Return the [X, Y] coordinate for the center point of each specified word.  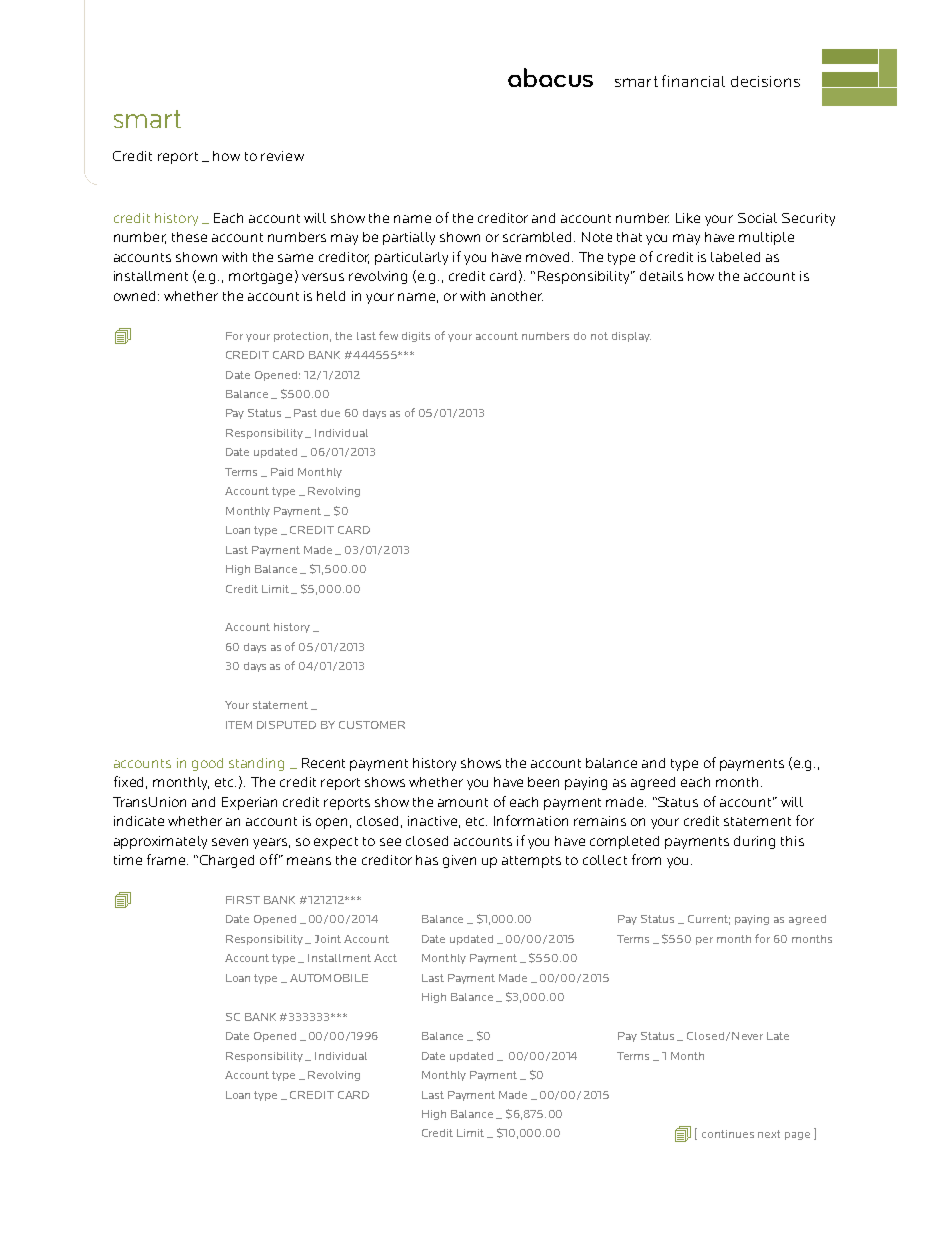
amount [463, 802]
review [282, 156]
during [754, 842]
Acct [385, 958]
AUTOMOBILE [329, 978]
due [330, 413]
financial [693, 81]
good [207, 764]
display [631, 337]
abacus [550, 77]
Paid [282, 472]
